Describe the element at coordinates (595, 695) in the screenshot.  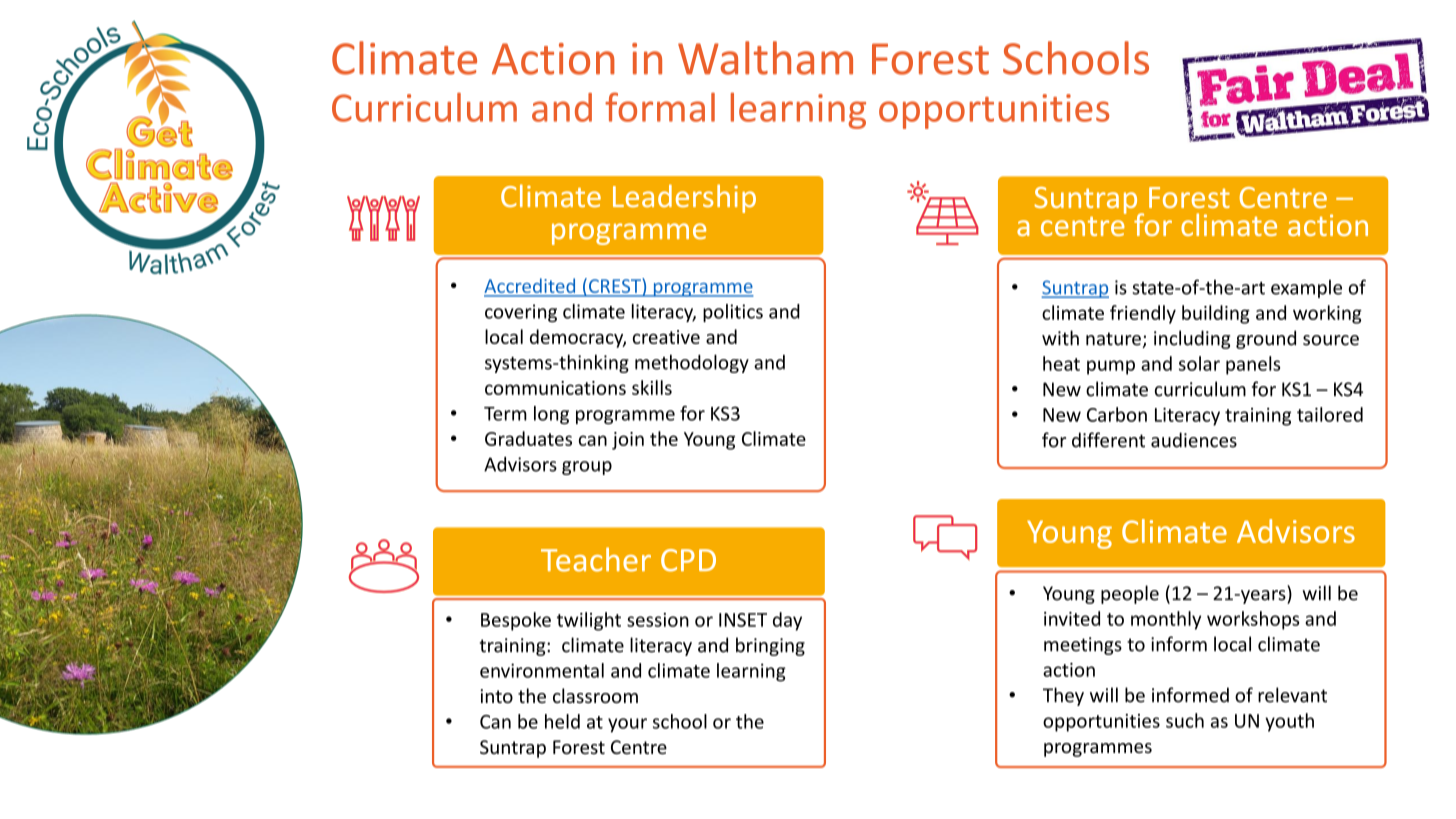
I see `classroom` at that location.
